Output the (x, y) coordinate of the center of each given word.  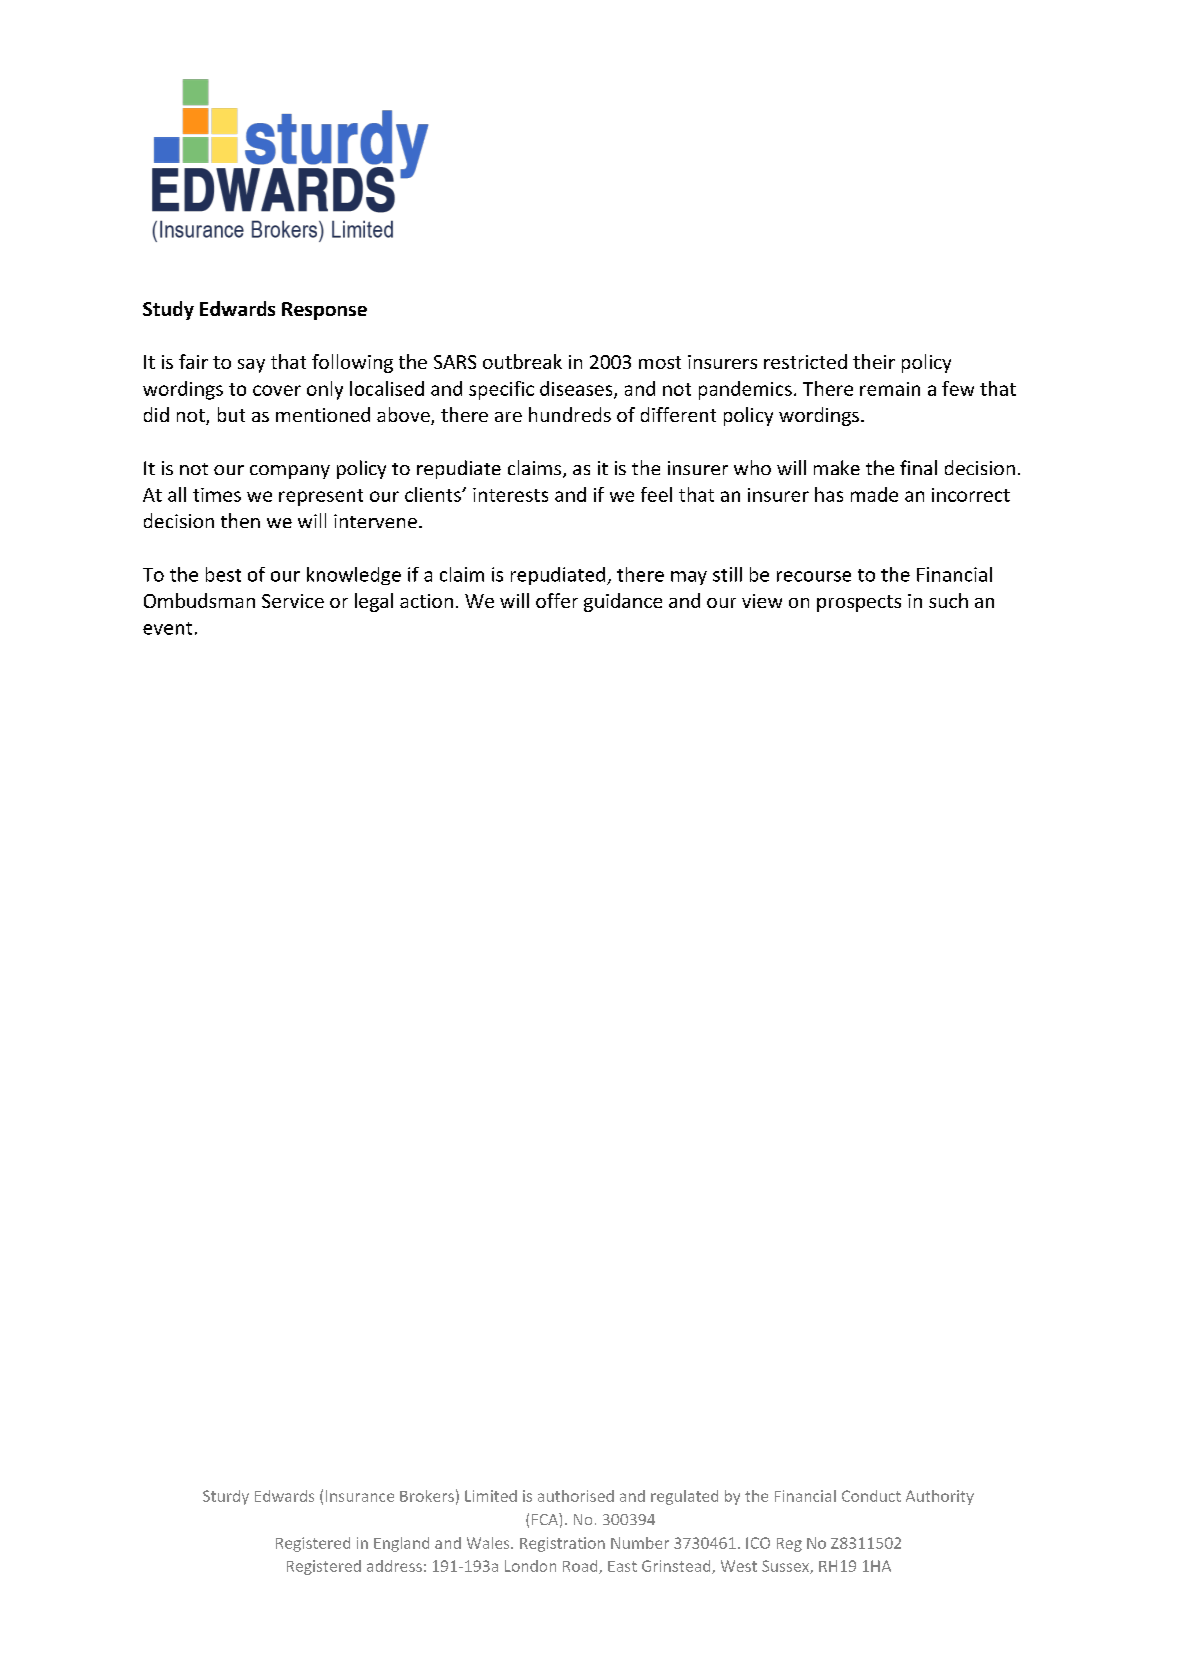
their (874, 361)
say (251, 366)
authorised (576, 1496)
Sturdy (226, 1497)
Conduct (871, 1496)
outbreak (522, 361)
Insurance (360, 1496)
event (167, 628)
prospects (859, 603)
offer (557, 600)
